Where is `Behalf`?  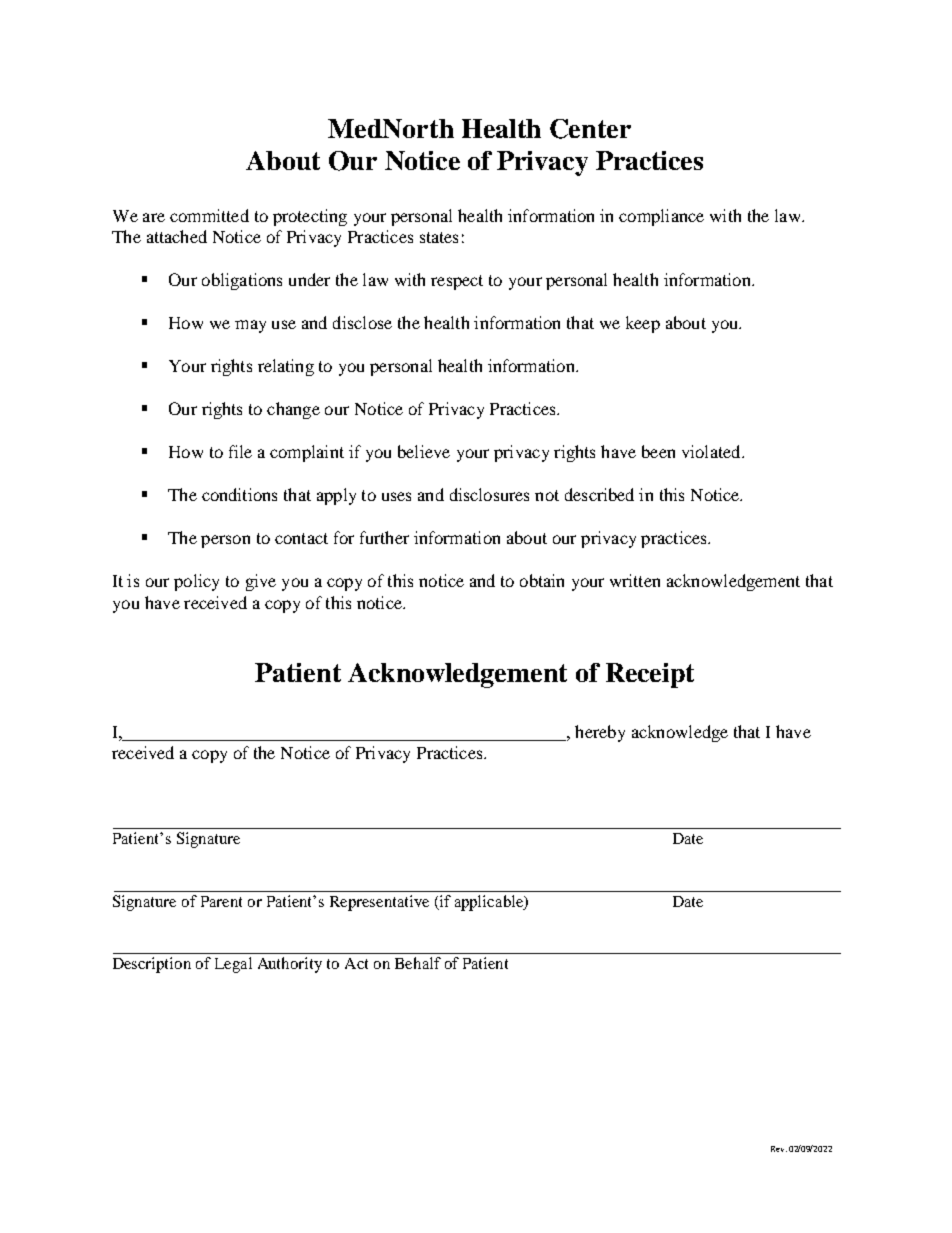 Behalf is located at coordinates (418, 963).
